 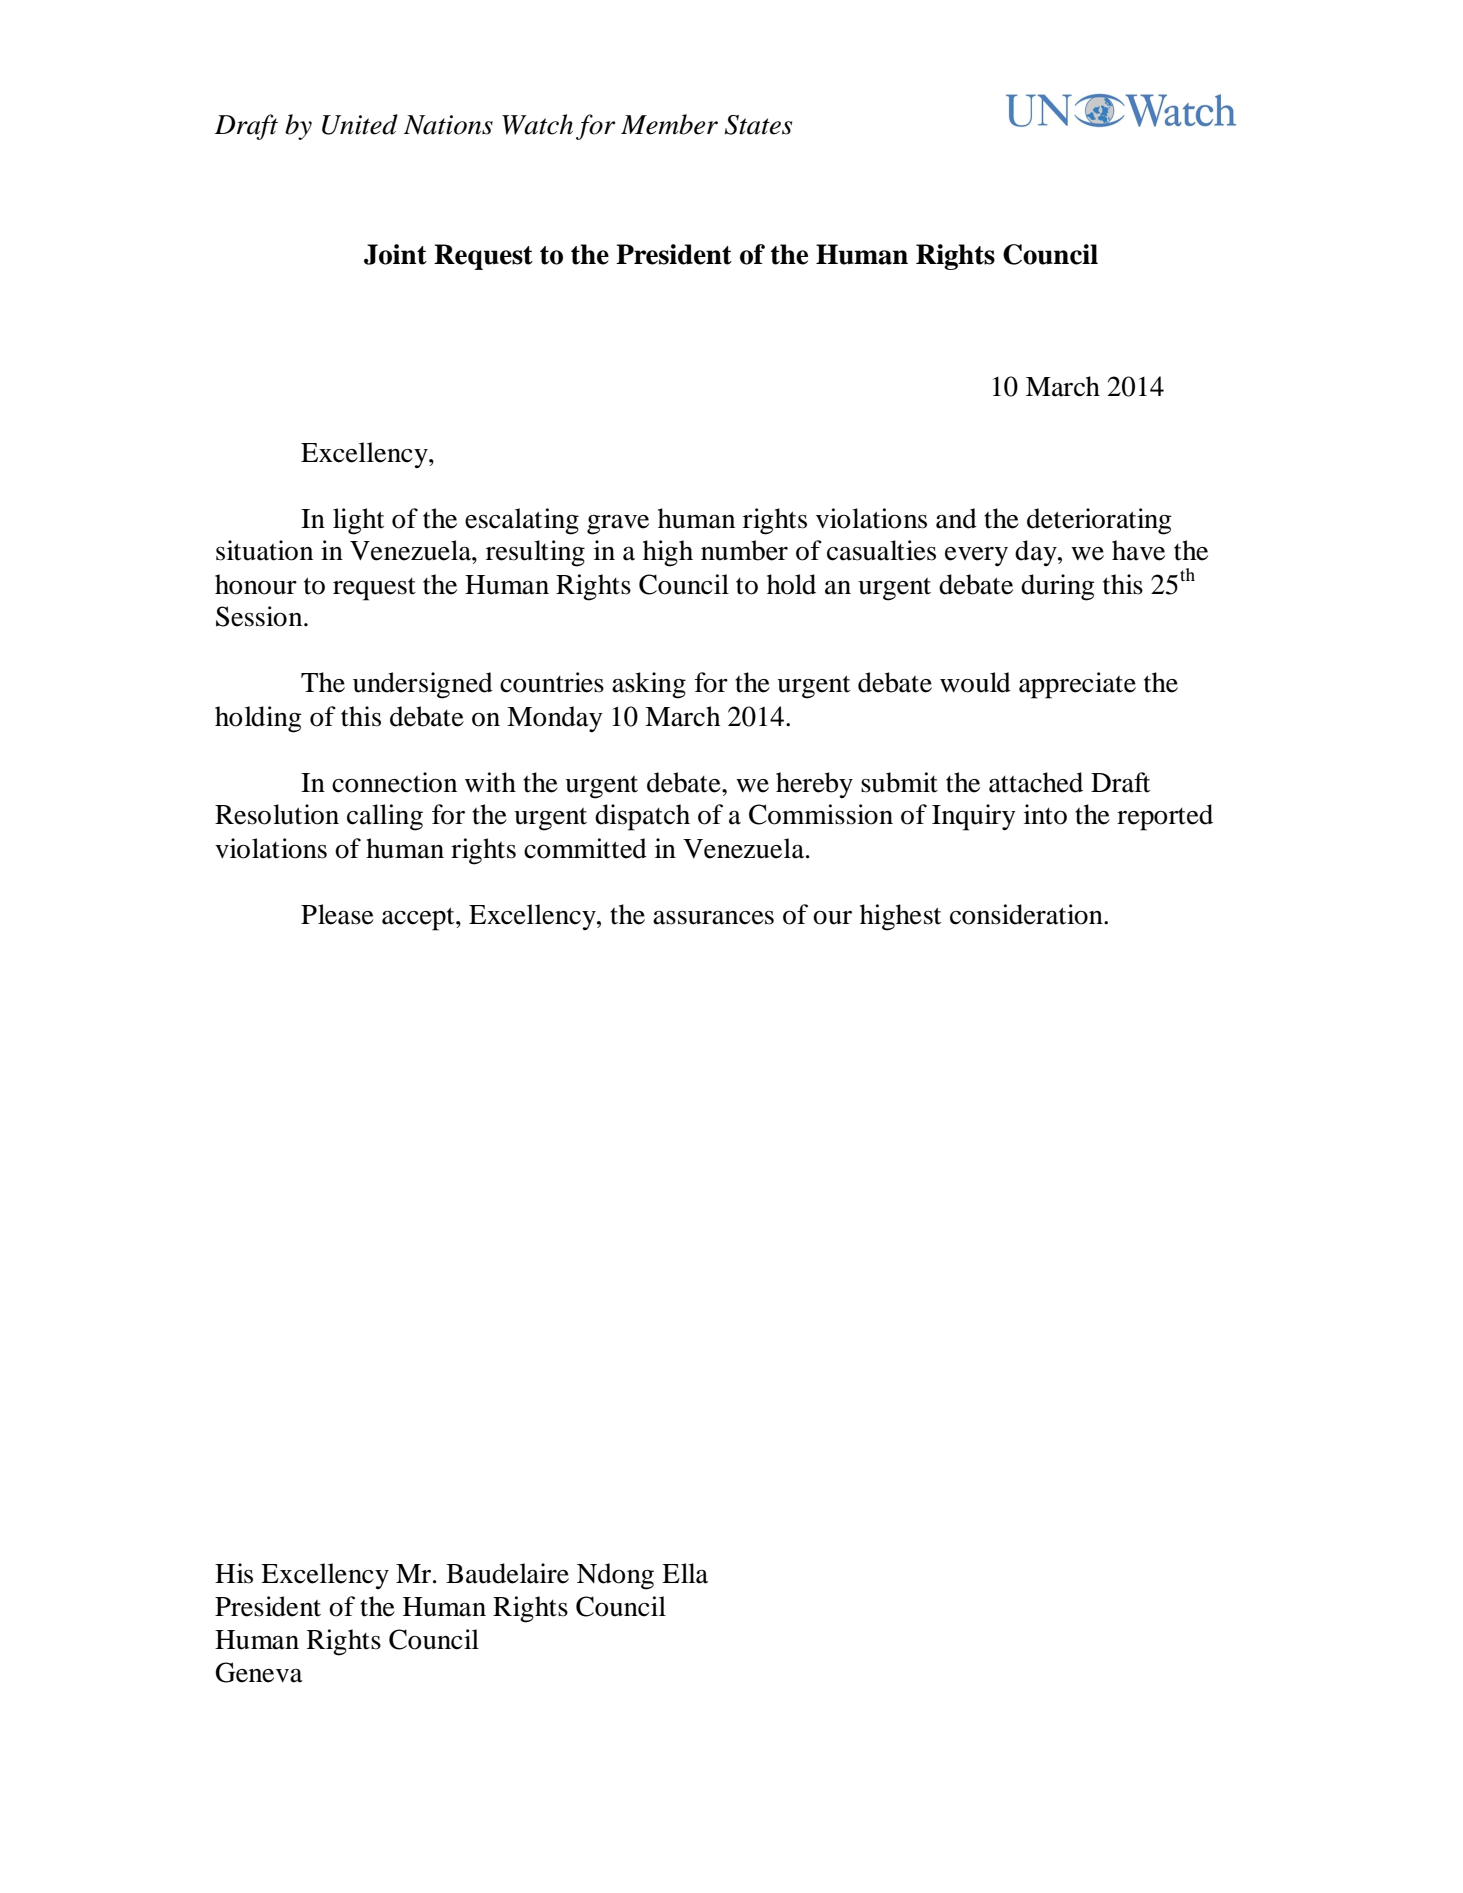 What do you see at coordinates (744, 550) in the screenshot?
I see `number` at bounding box center [744, 550].
